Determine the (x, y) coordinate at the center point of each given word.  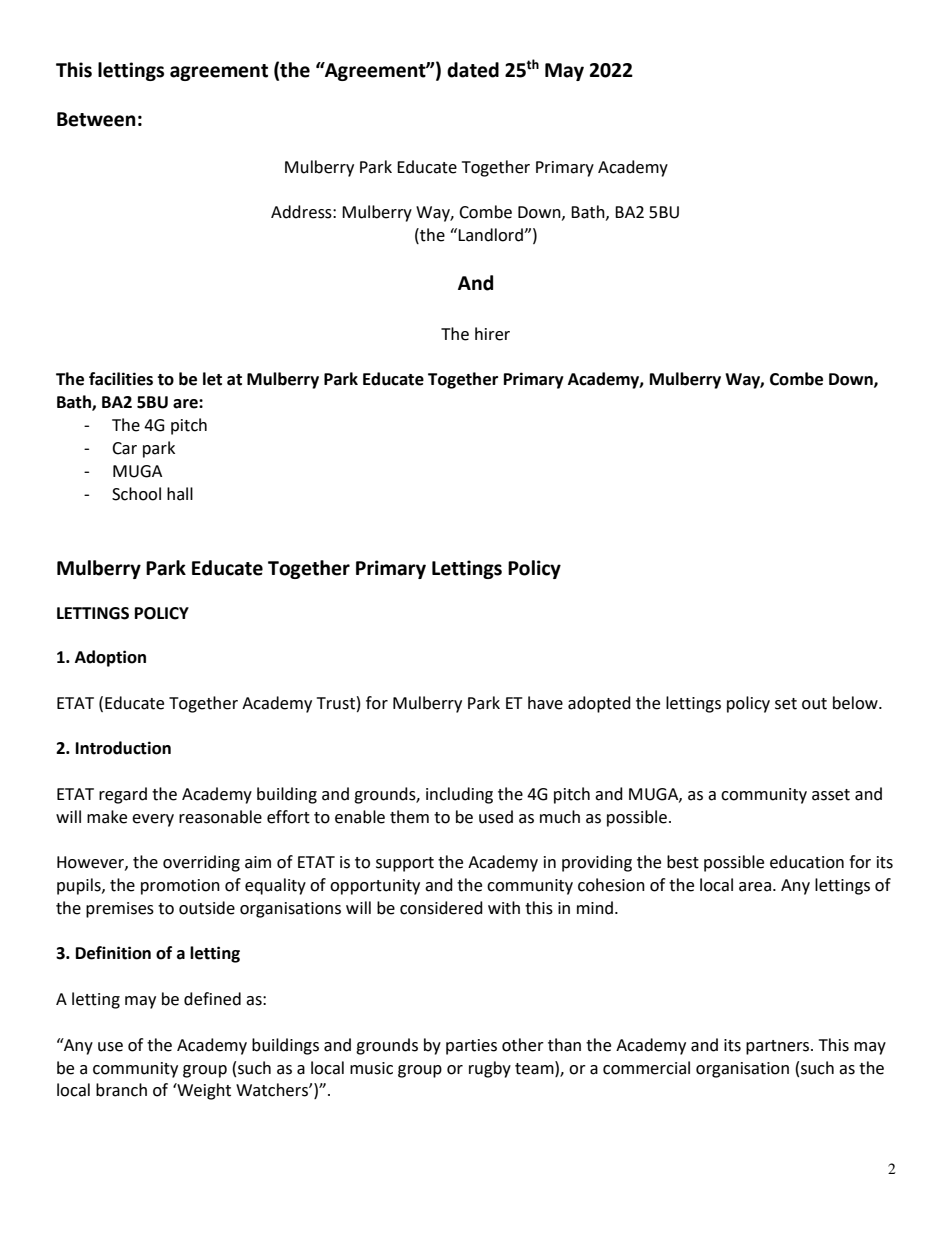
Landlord (491, 235)
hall (180, 494)
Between (96, 119)
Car (124, 448)
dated (473, 70)
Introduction (123, 748)
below (856, 703)
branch (121, 1090)
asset (831, 795)
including (459, 795)
